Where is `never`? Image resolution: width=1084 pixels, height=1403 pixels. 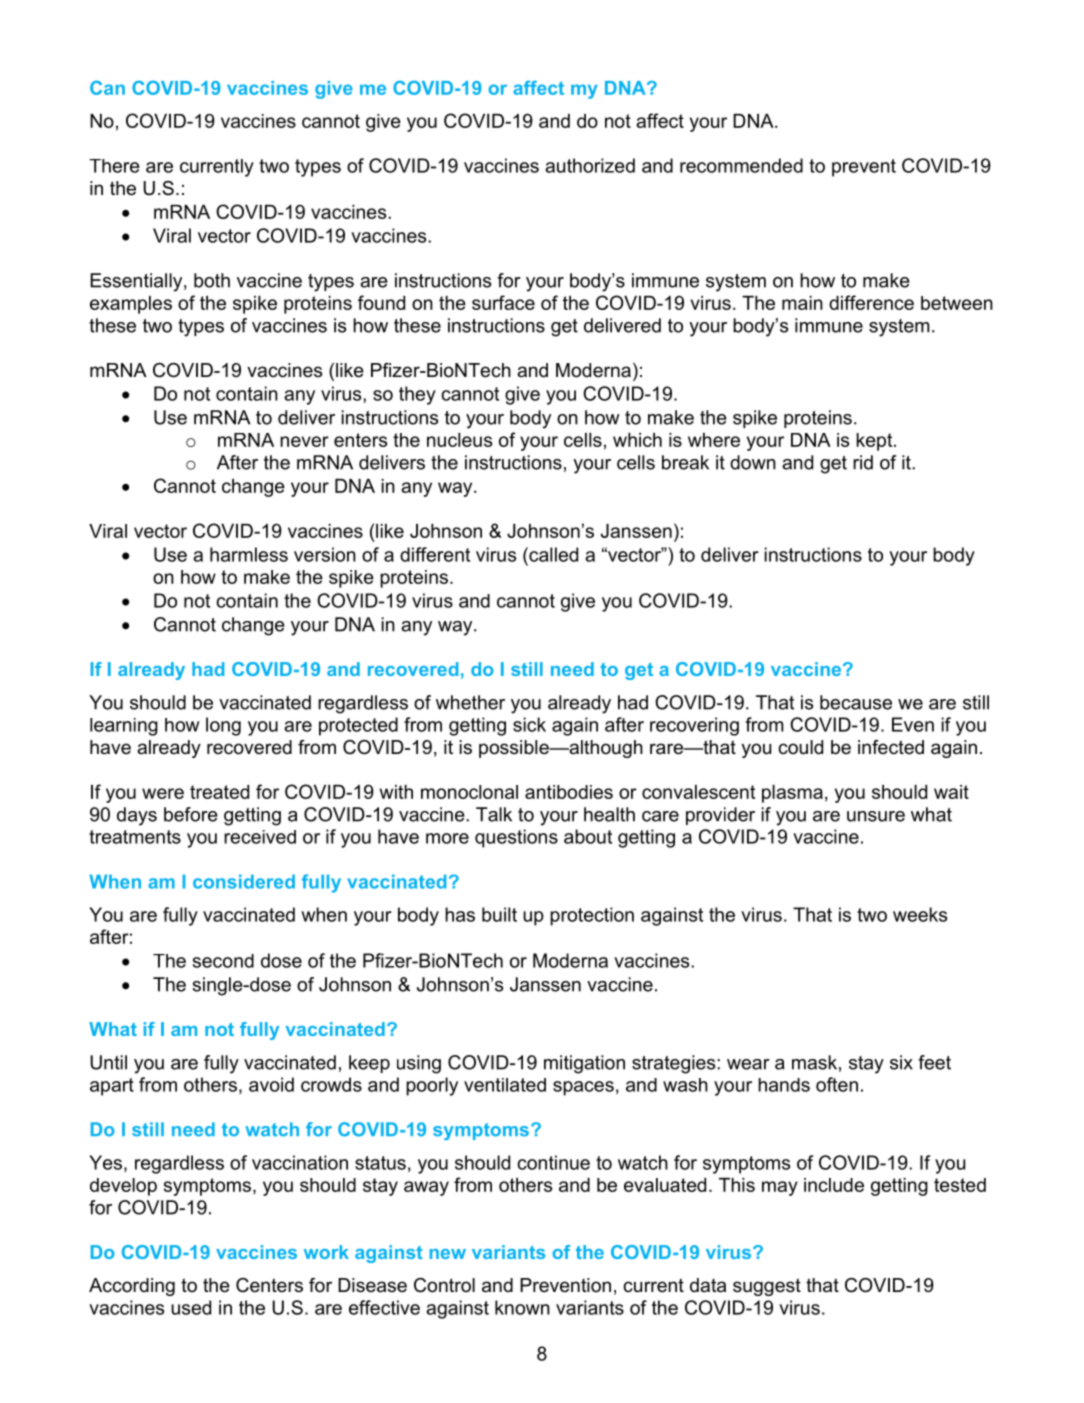
never is located at coordinates (304, 441).
